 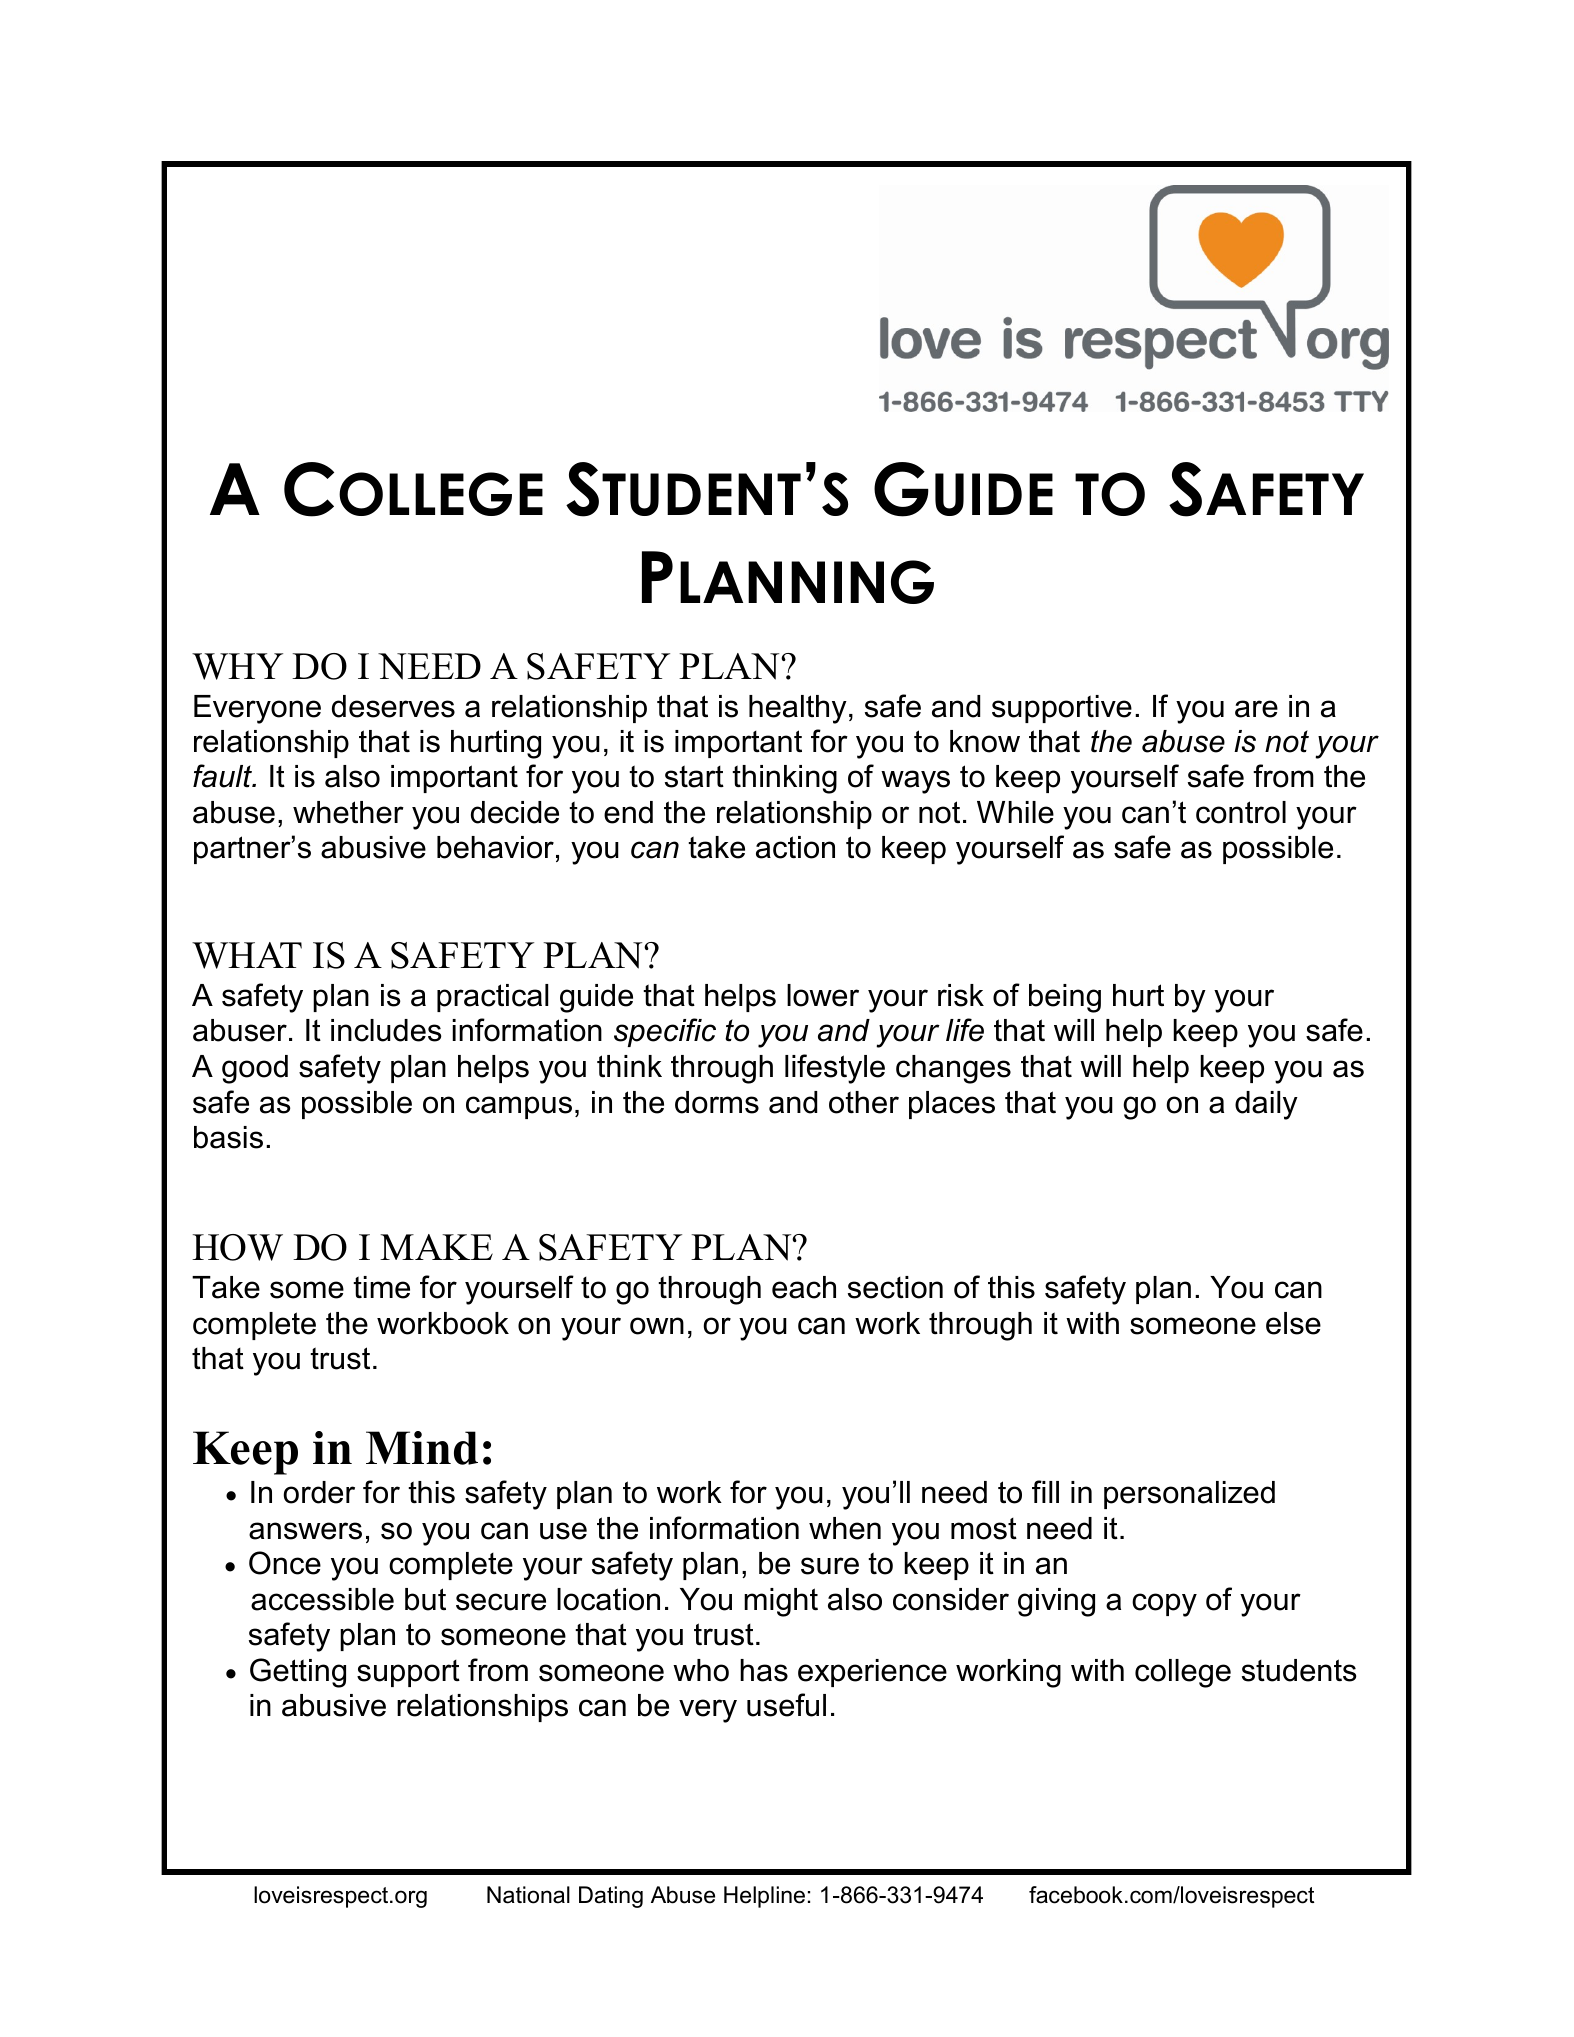 I want to click on dorms, so click(x=717, y=1102).
